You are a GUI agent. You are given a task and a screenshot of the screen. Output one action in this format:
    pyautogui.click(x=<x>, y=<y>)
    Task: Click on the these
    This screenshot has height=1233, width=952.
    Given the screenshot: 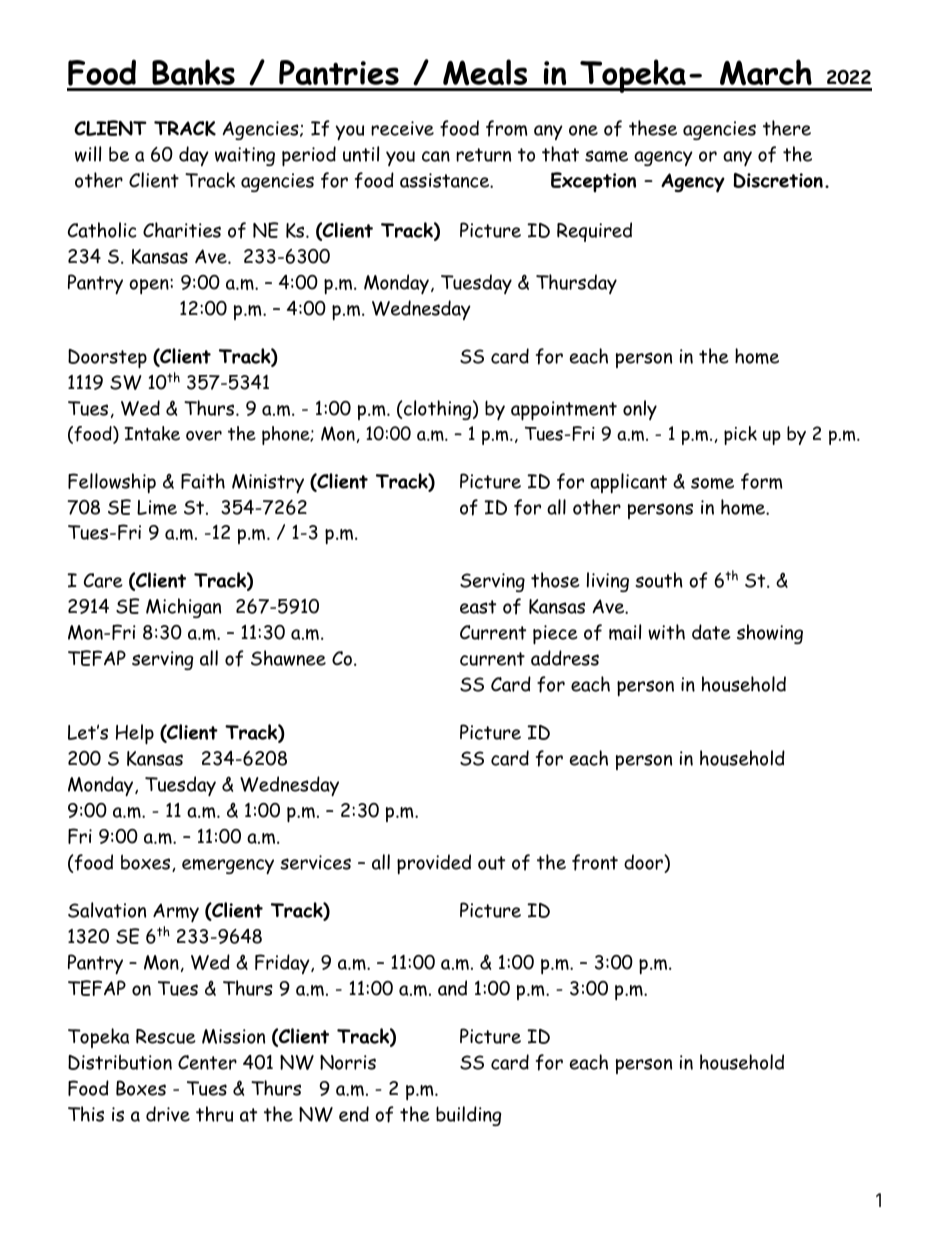 What is the action you would take?
    pyautogui.click(x=653, y=128)
